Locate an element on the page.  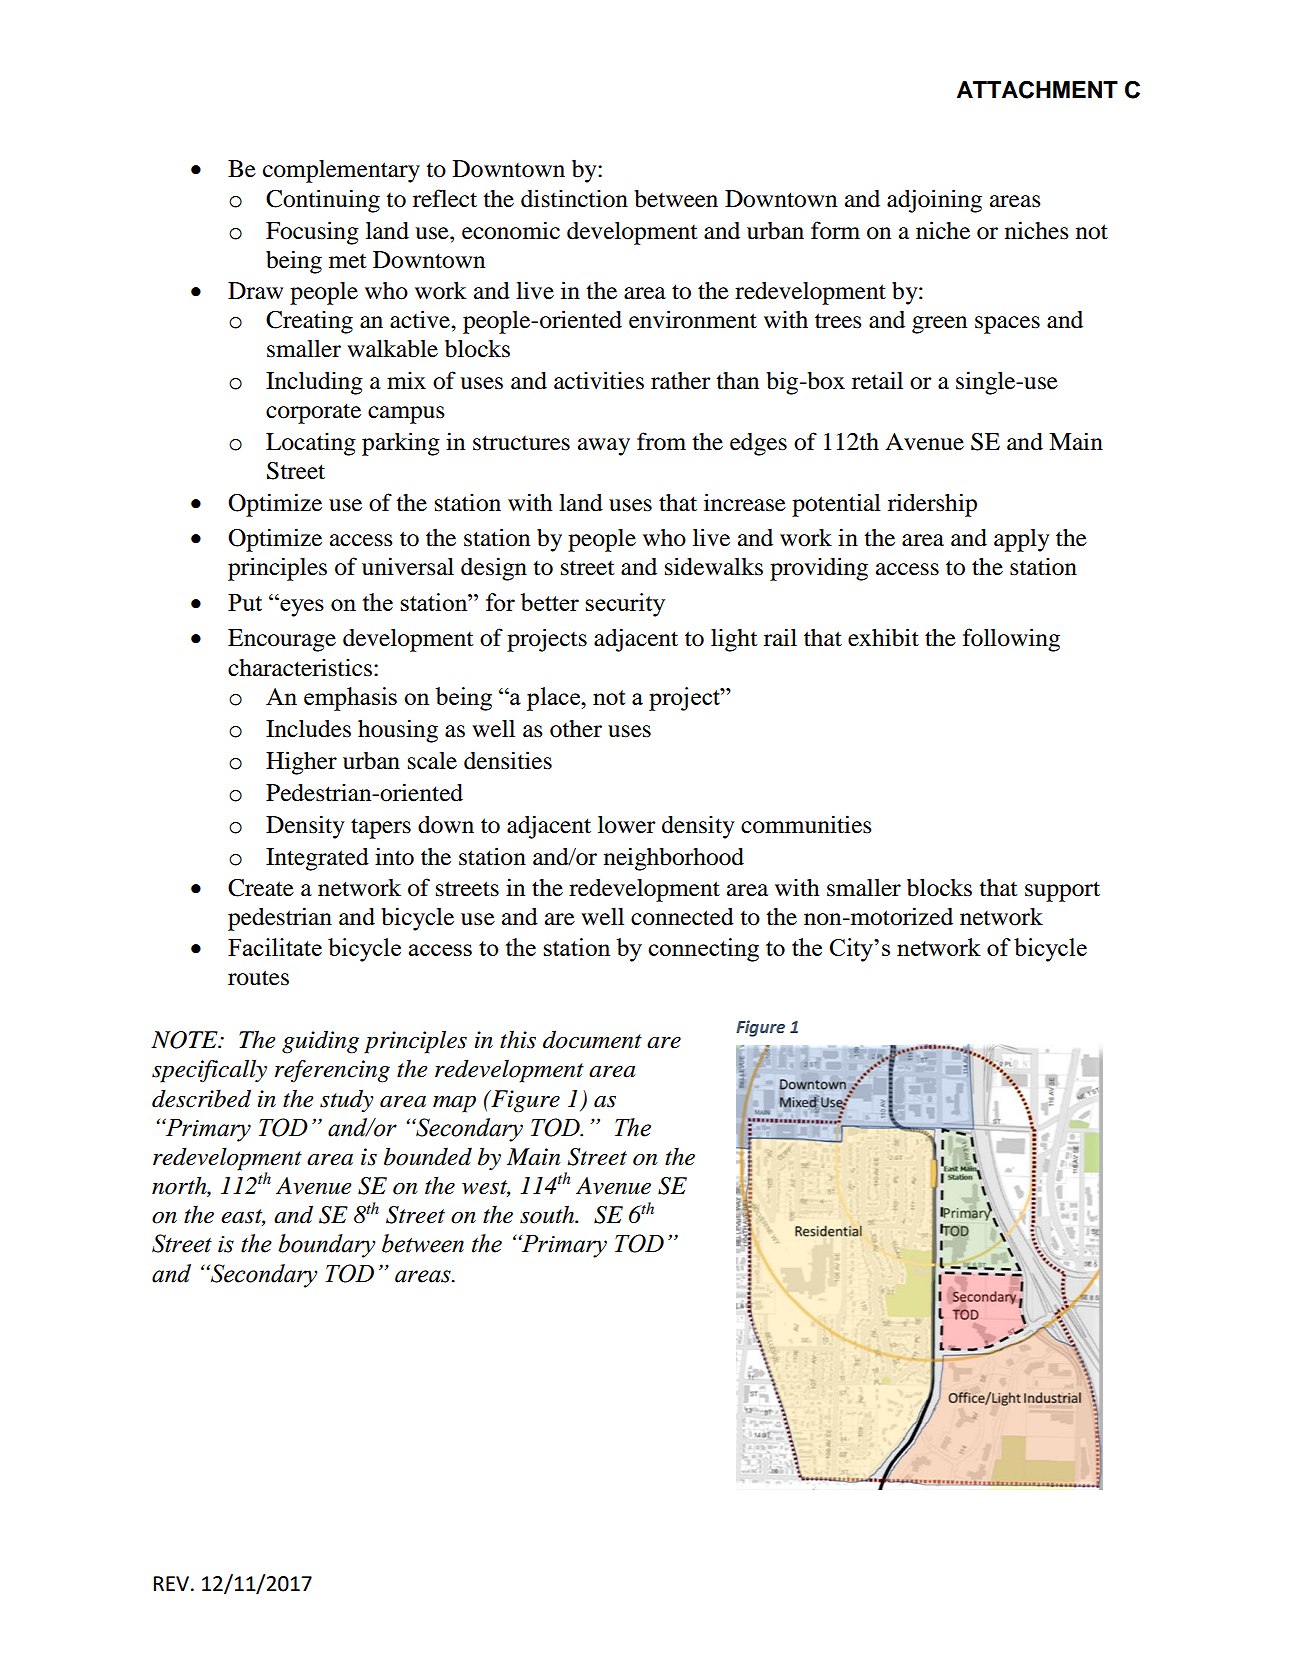
following is located at coordinates (1011, 640).
